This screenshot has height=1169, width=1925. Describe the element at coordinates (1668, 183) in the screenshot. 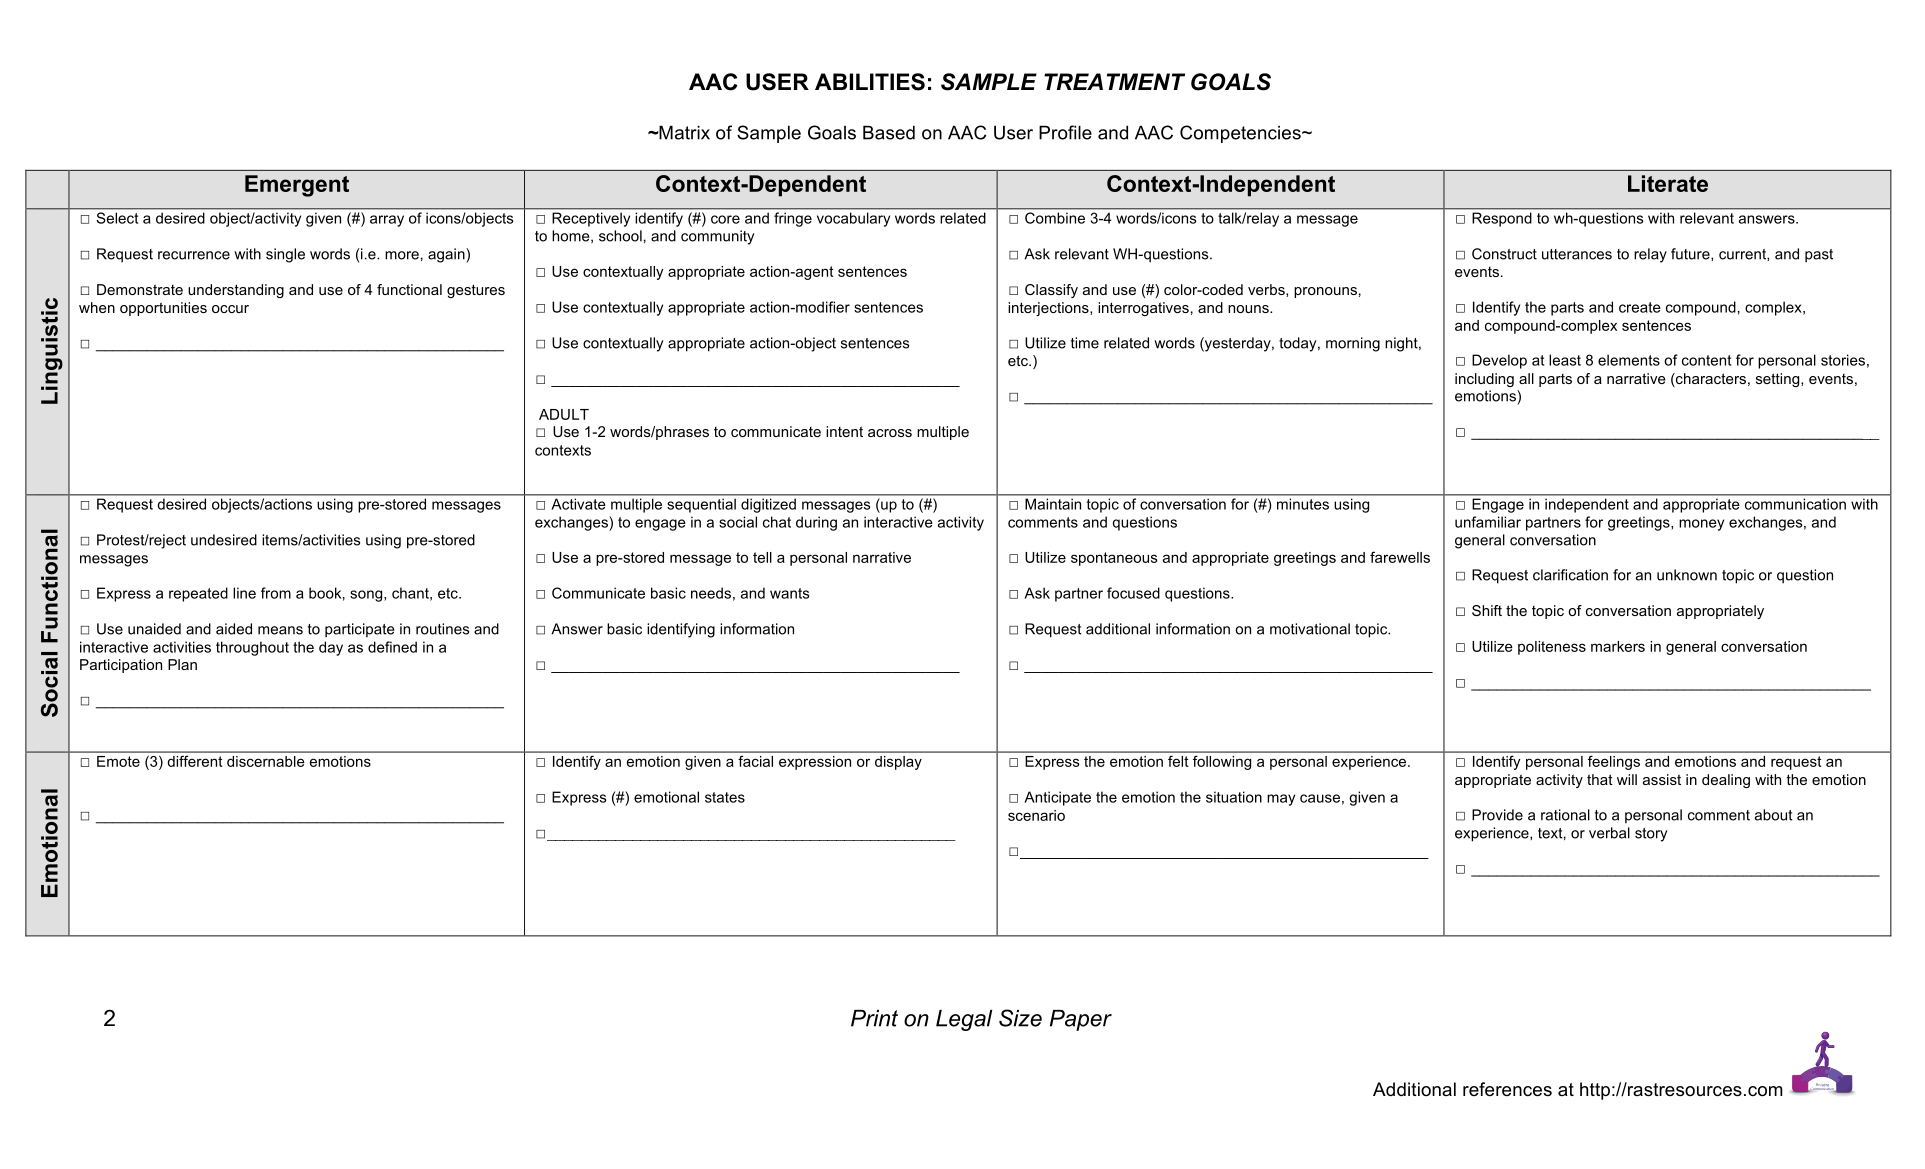

I see `Literate` at that location.
